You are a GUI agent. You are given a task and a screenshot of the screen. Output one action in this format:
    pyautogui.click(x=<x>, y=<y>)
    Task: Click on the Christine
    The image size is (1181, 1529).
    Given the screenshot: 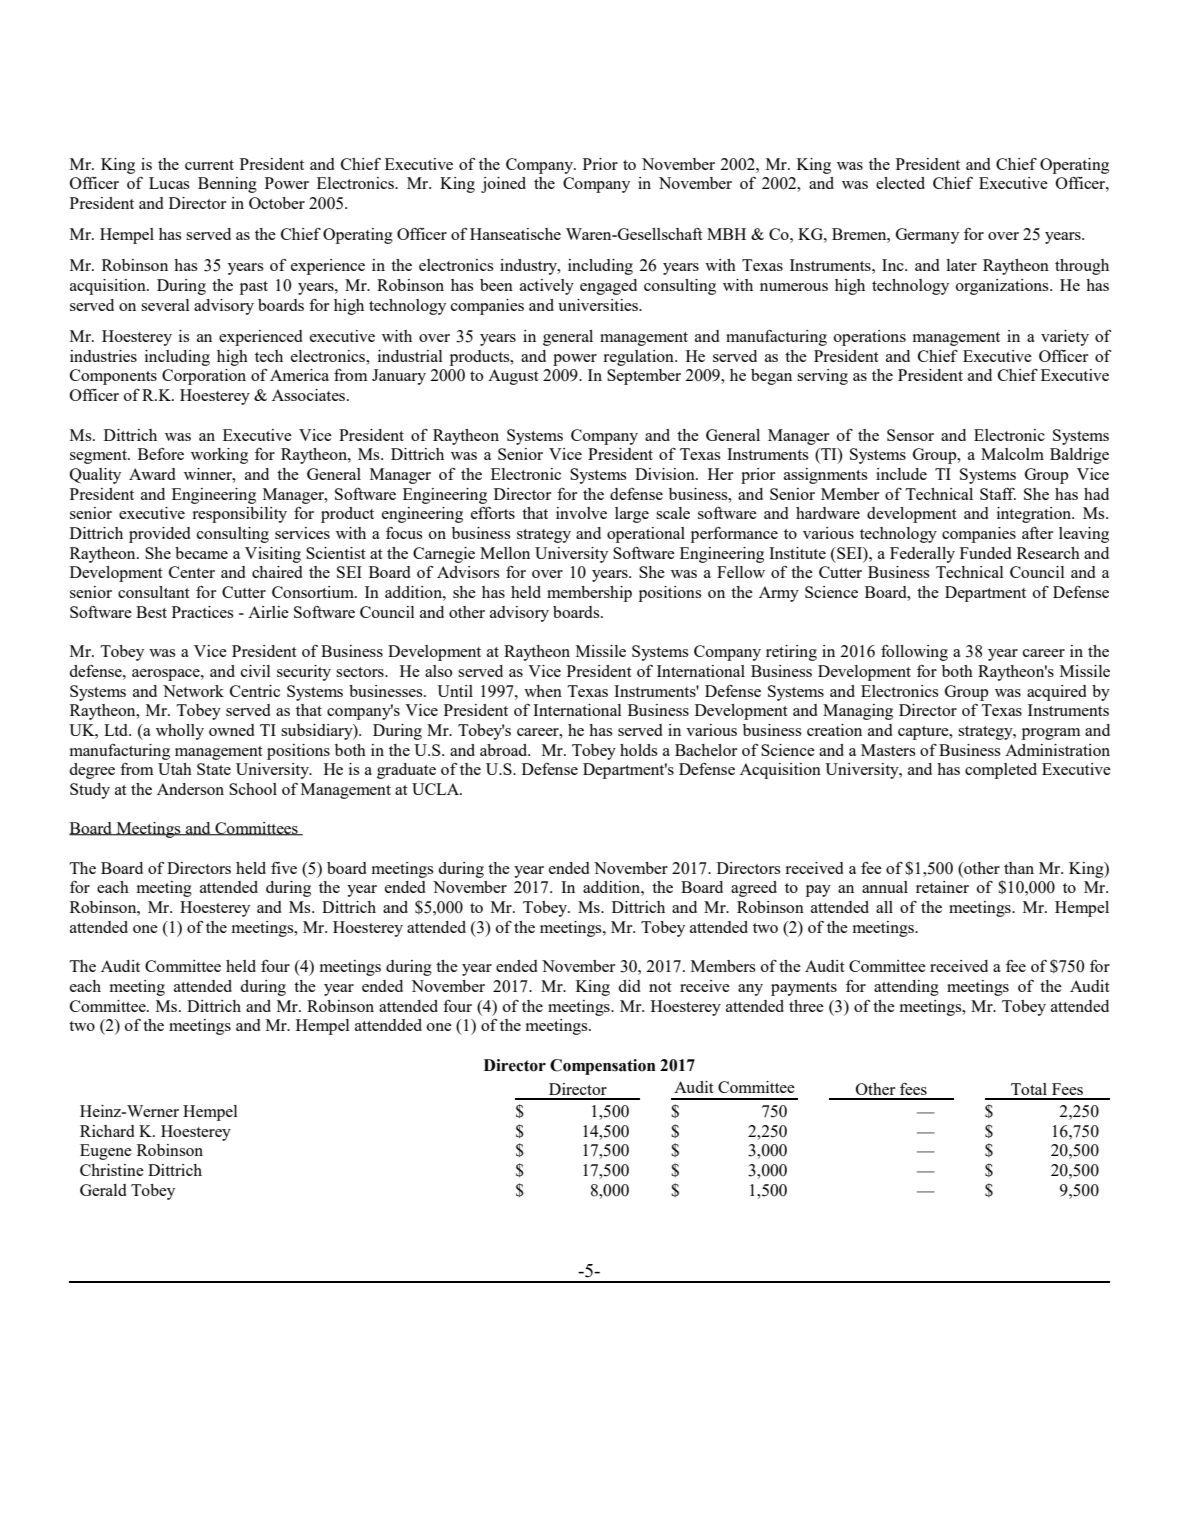 What is the action you would take?
    pyautogui.click(x=112, y=1170)
